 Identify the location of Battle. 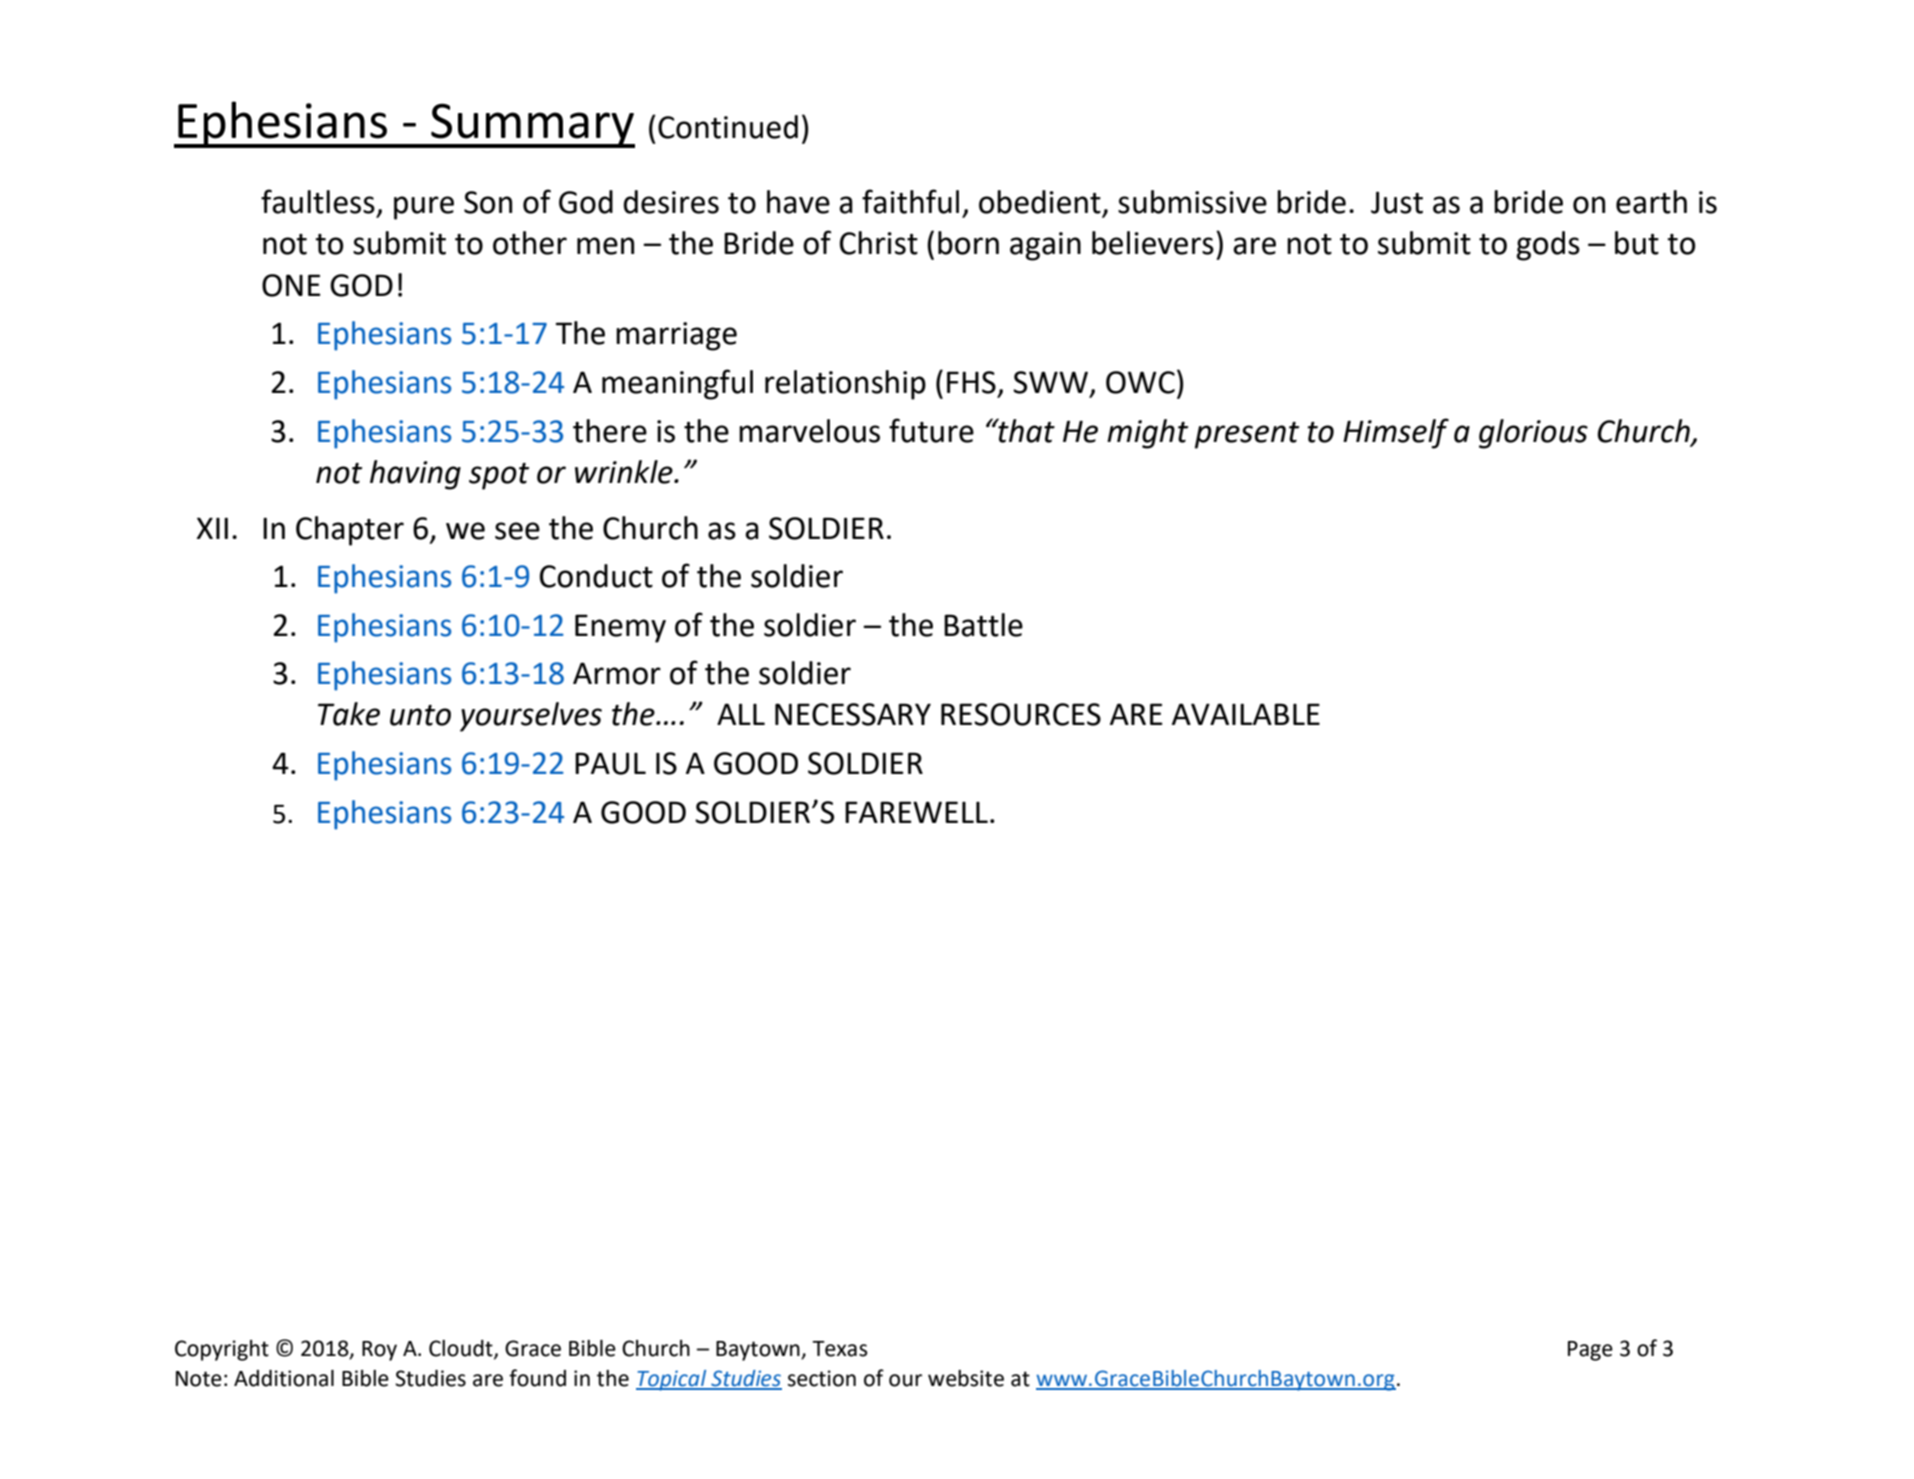
(983, 625).
